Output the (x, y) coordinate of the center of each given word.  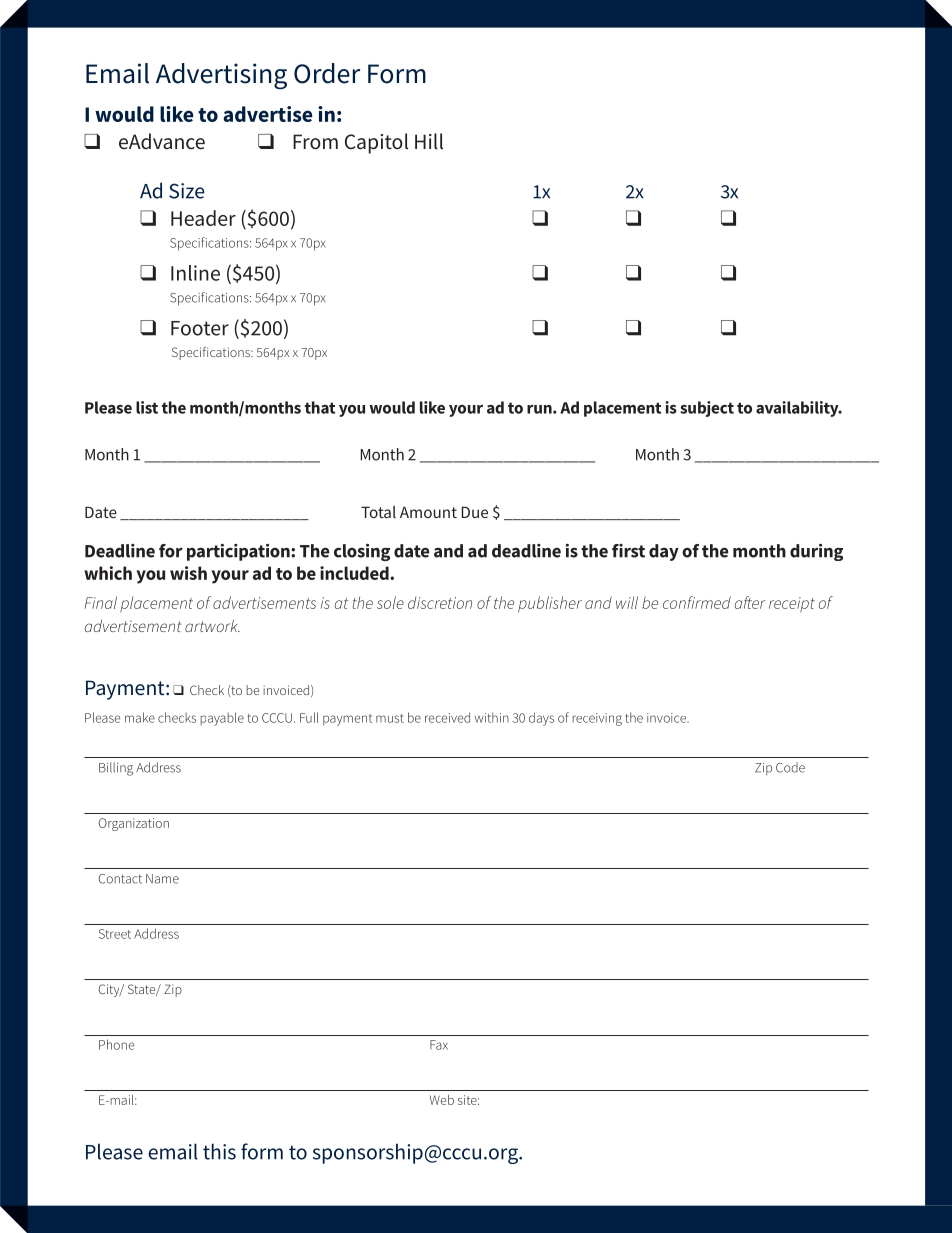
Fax (439, 1045)
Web (442, 1100)
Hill (429, 141)
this (219, 1151)
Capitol (376, 143)
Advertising (221, 76)
